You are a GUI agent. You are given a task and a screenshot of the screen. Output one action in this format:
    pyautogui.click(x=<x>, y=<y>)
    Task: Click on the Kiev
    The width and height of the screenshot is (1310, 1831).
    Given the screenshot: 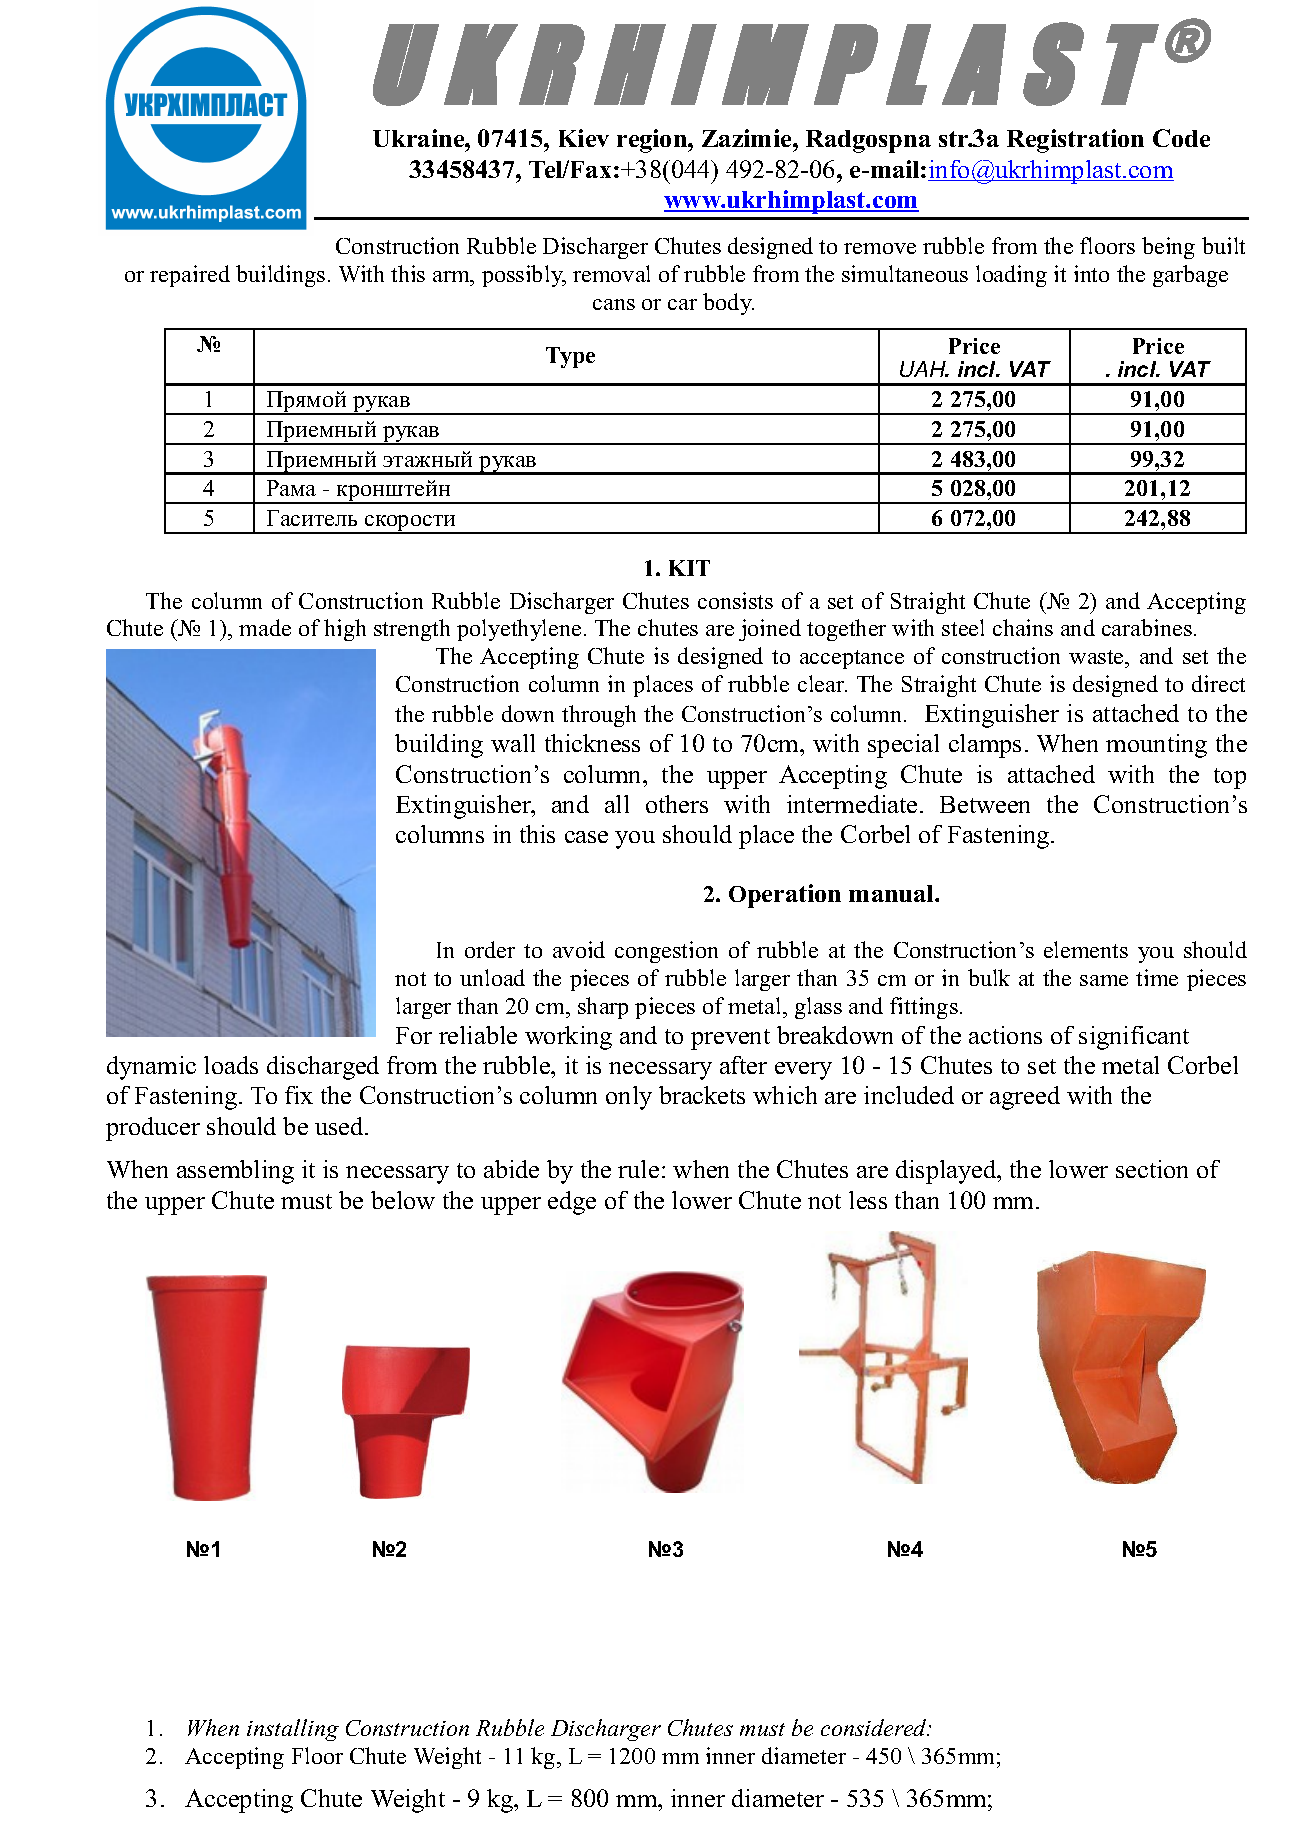 What is the action you would take?
    pyautogui.click(x=584, y=138)
